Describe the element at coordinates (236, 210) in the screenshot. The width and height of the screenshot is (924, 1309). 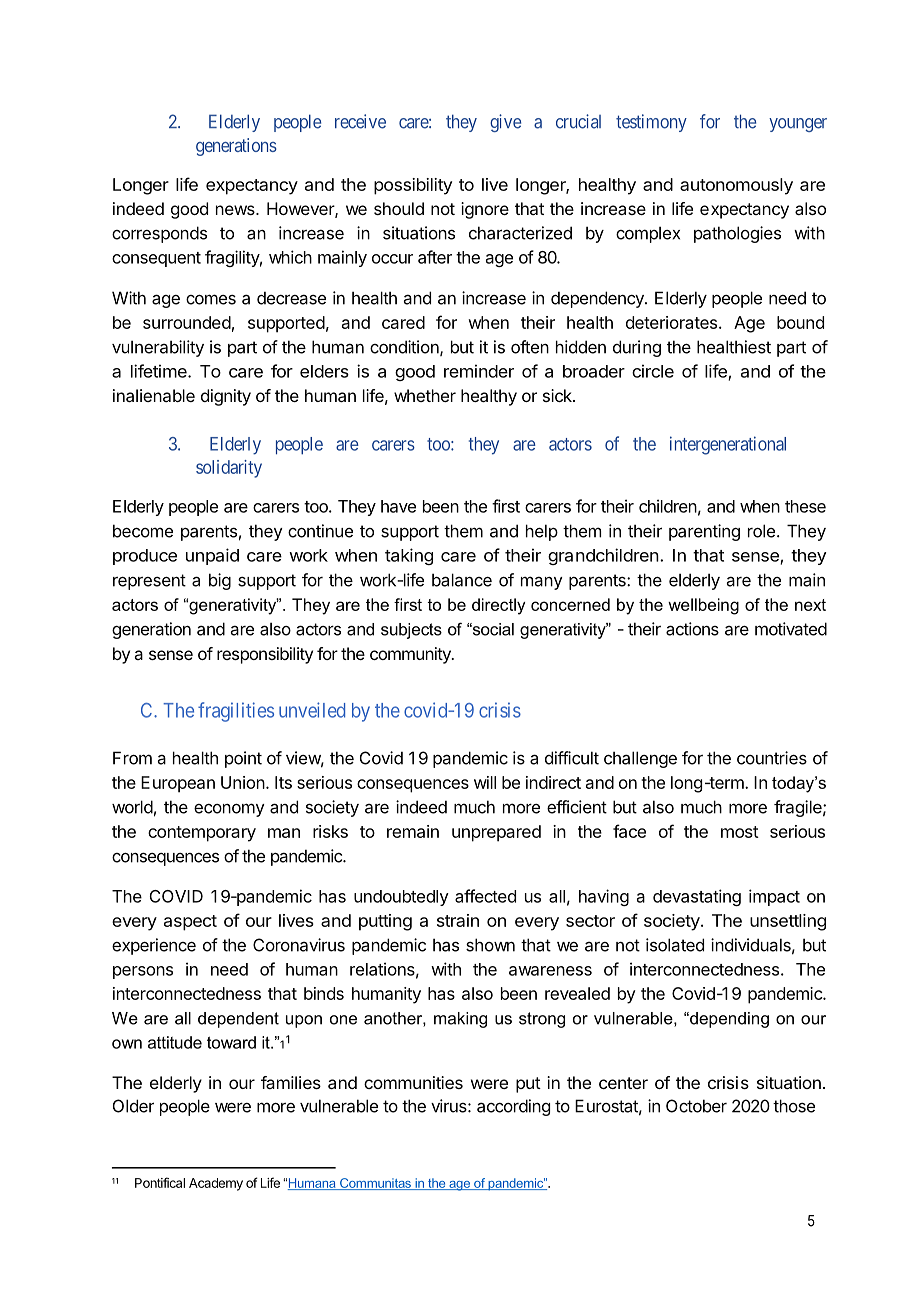
I see `news` at that location.
